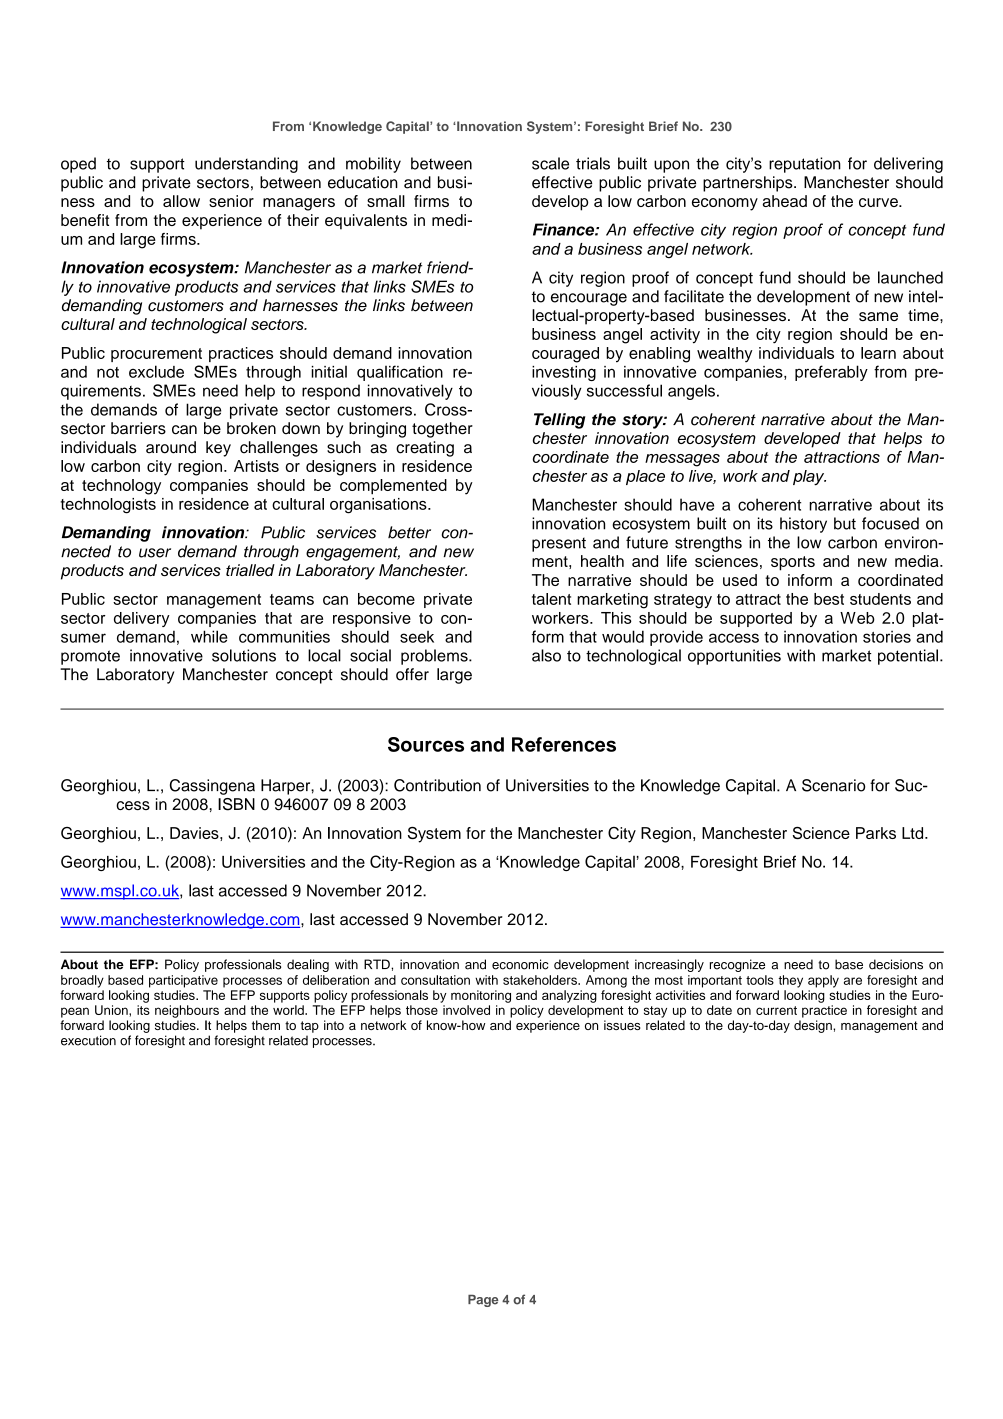 This screenshot has width=1003, height=1419. What do you see at coordinates (876, 833) in the screenshot?
I see `Parks` at bounding box center [876, 833].
